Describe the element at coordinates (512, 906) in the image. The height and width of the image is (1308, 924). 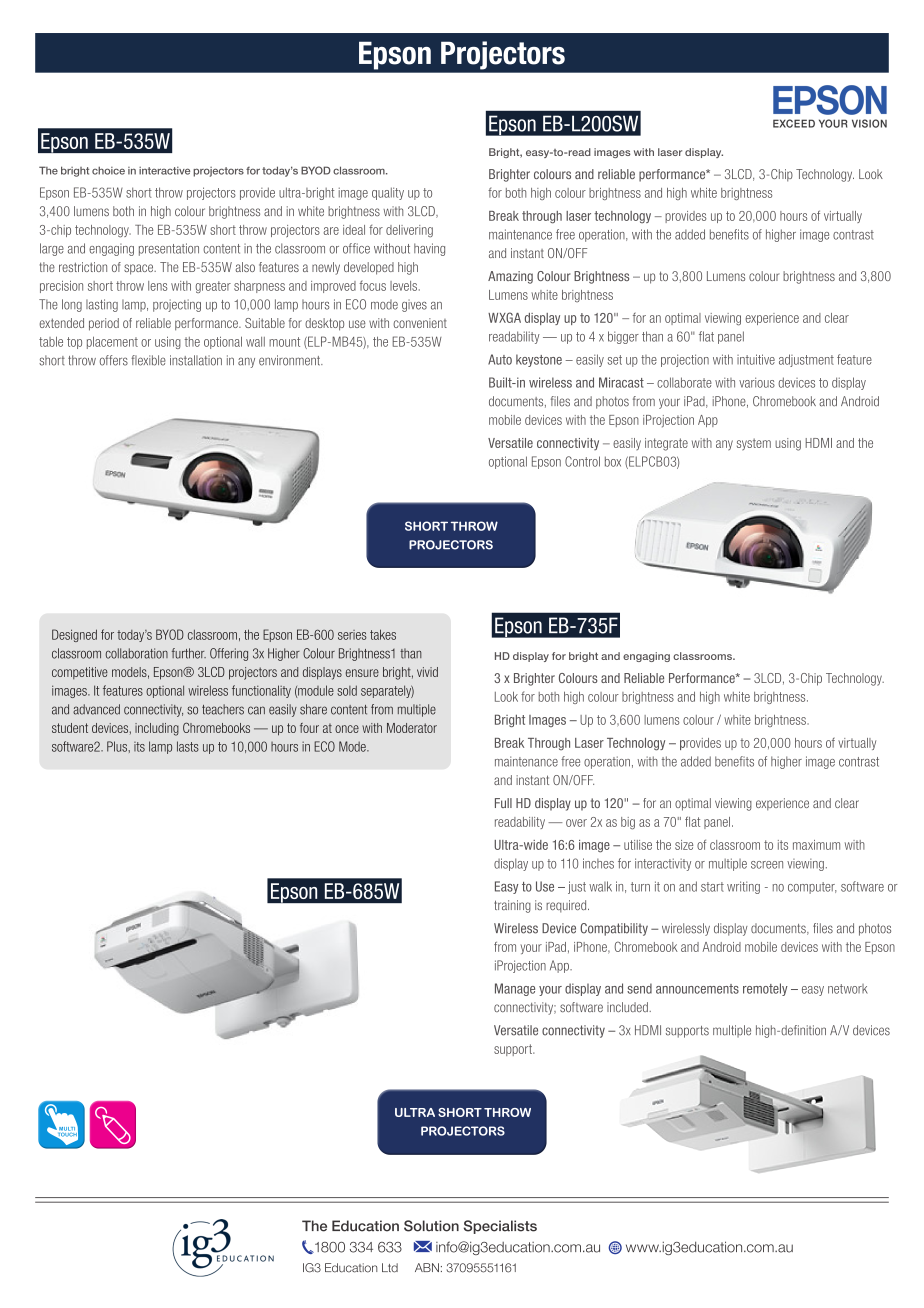
I see `training` at that location.
